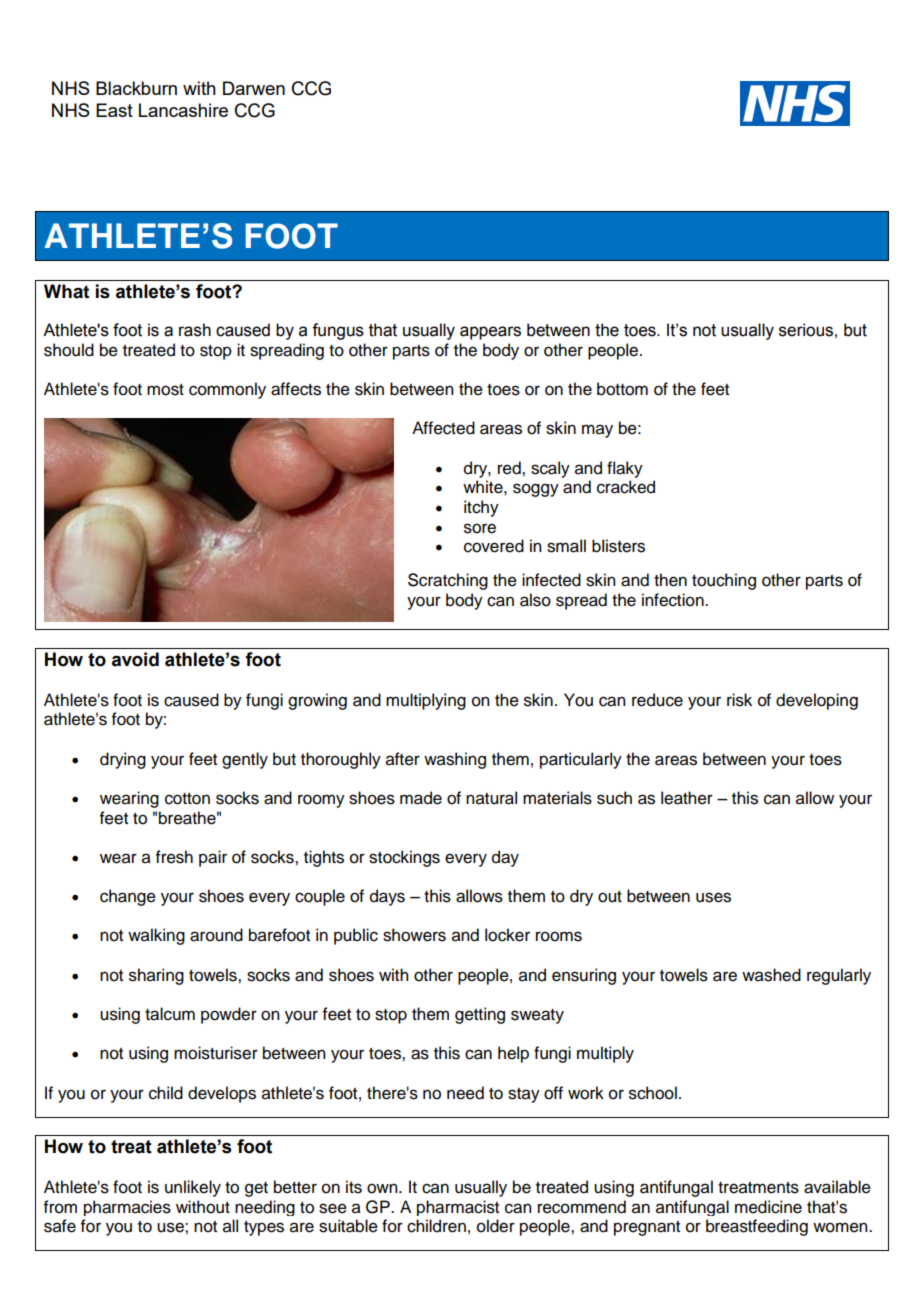 This screenshot has width=924, height=1308. Describe the element at coordinates (458, 1208) in the screenshot. I see `pharmacist` at that location.
